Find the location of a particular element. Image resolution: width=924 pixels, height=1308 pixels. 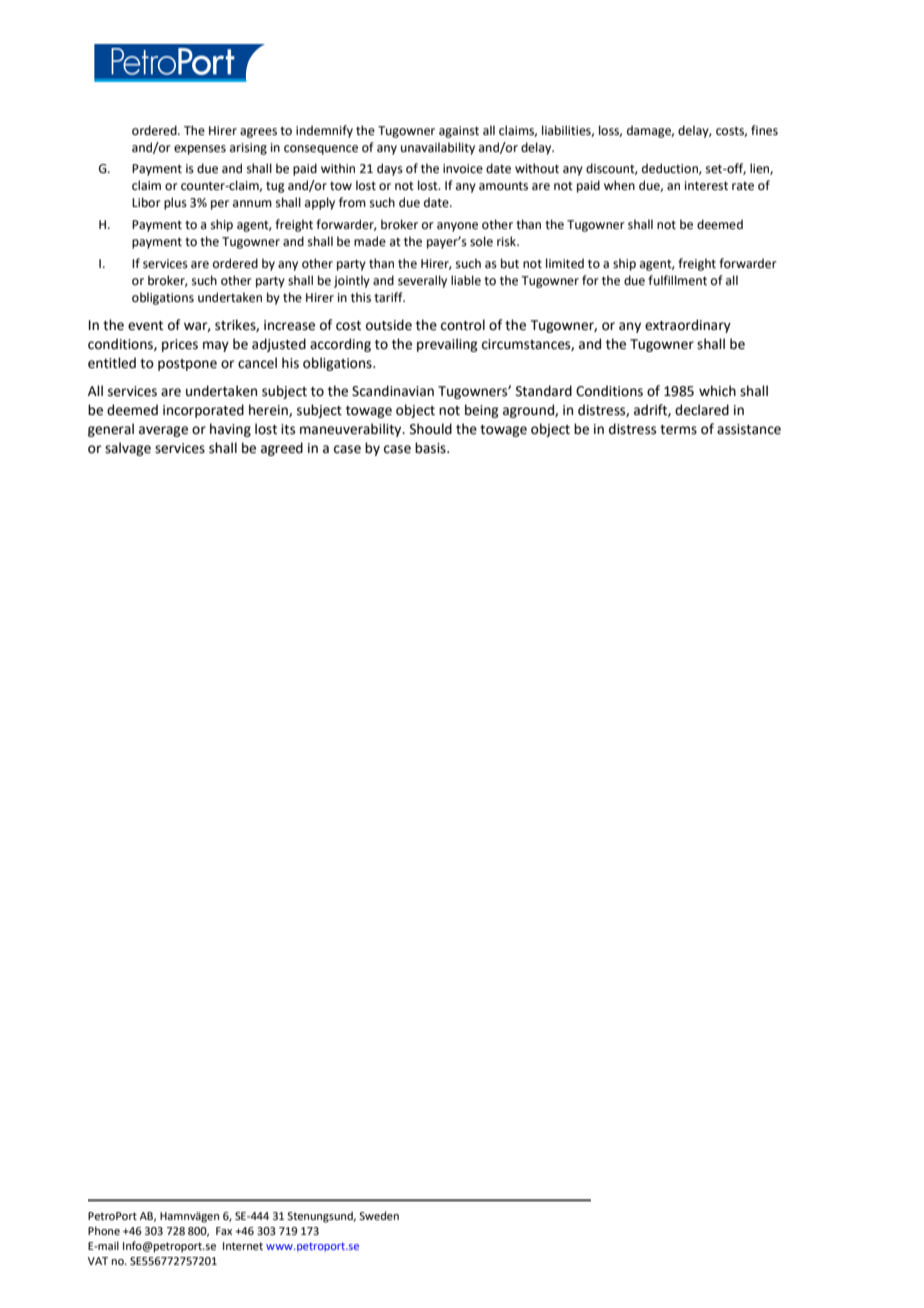

Fax is located at coordinates (224, 1231).
